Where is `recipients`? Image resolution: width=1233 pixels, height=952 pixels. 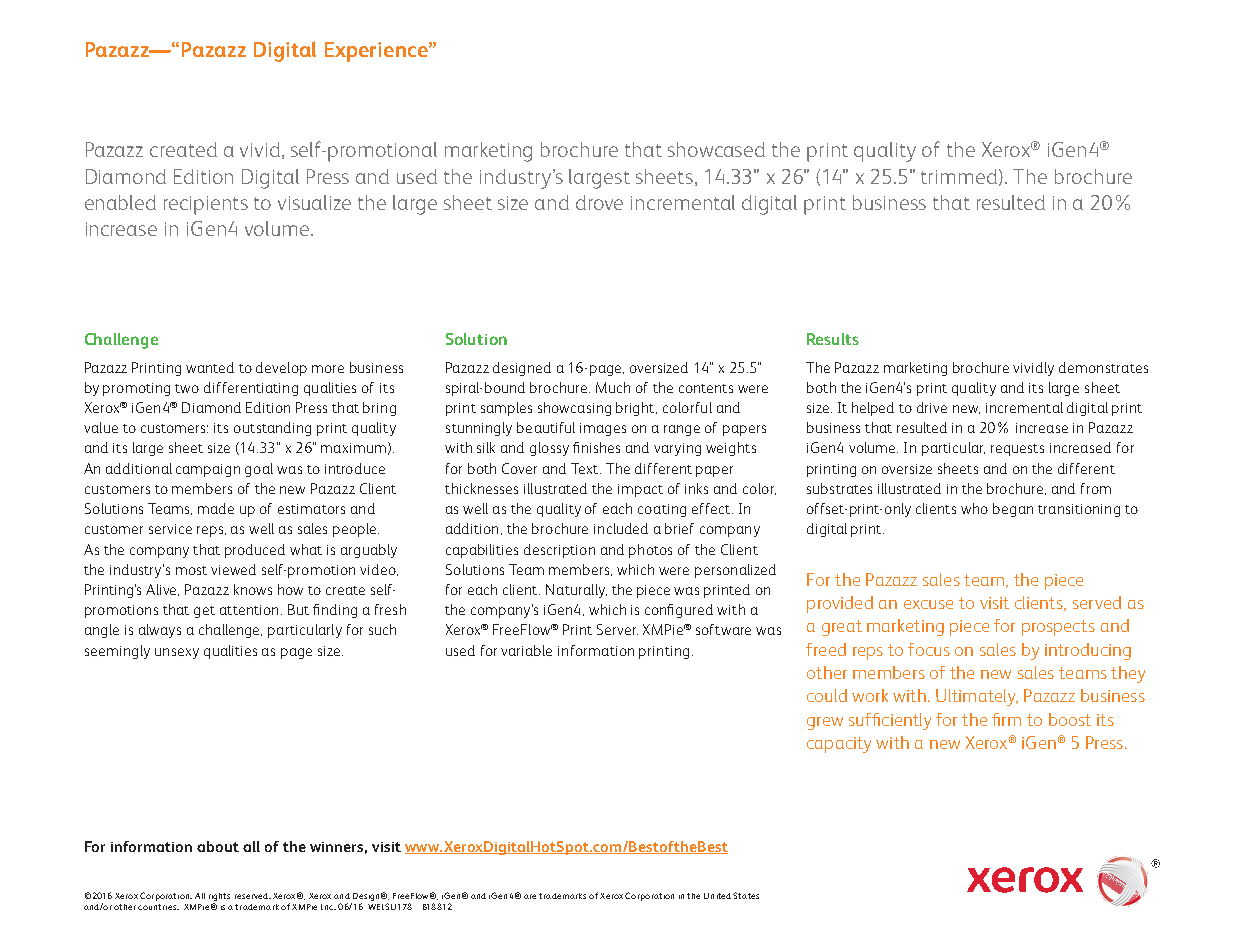 recipients is located at coordinates (206, 205).
